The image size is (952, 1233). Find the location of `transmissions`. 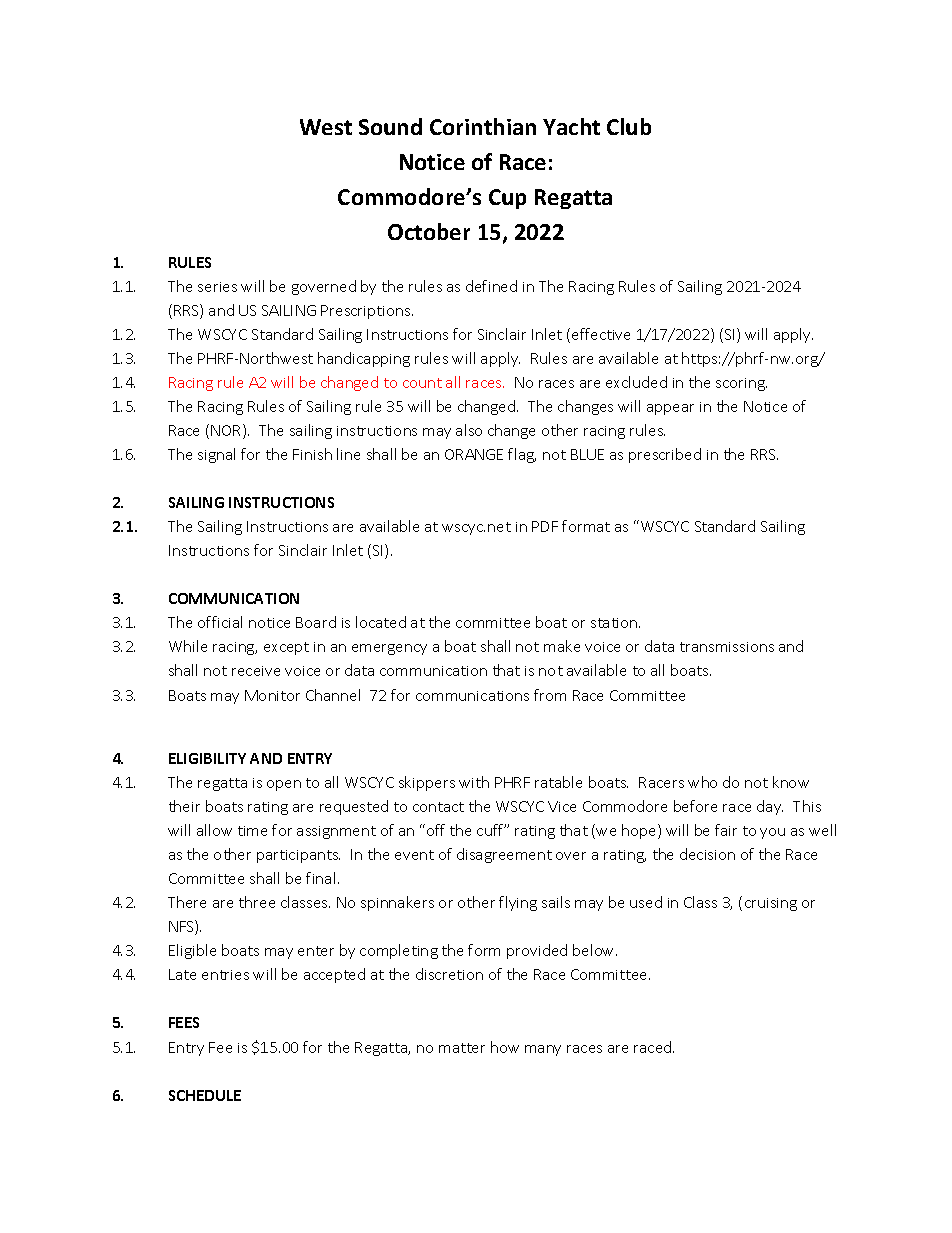

transmissions is located at coordinates (727, 647).
